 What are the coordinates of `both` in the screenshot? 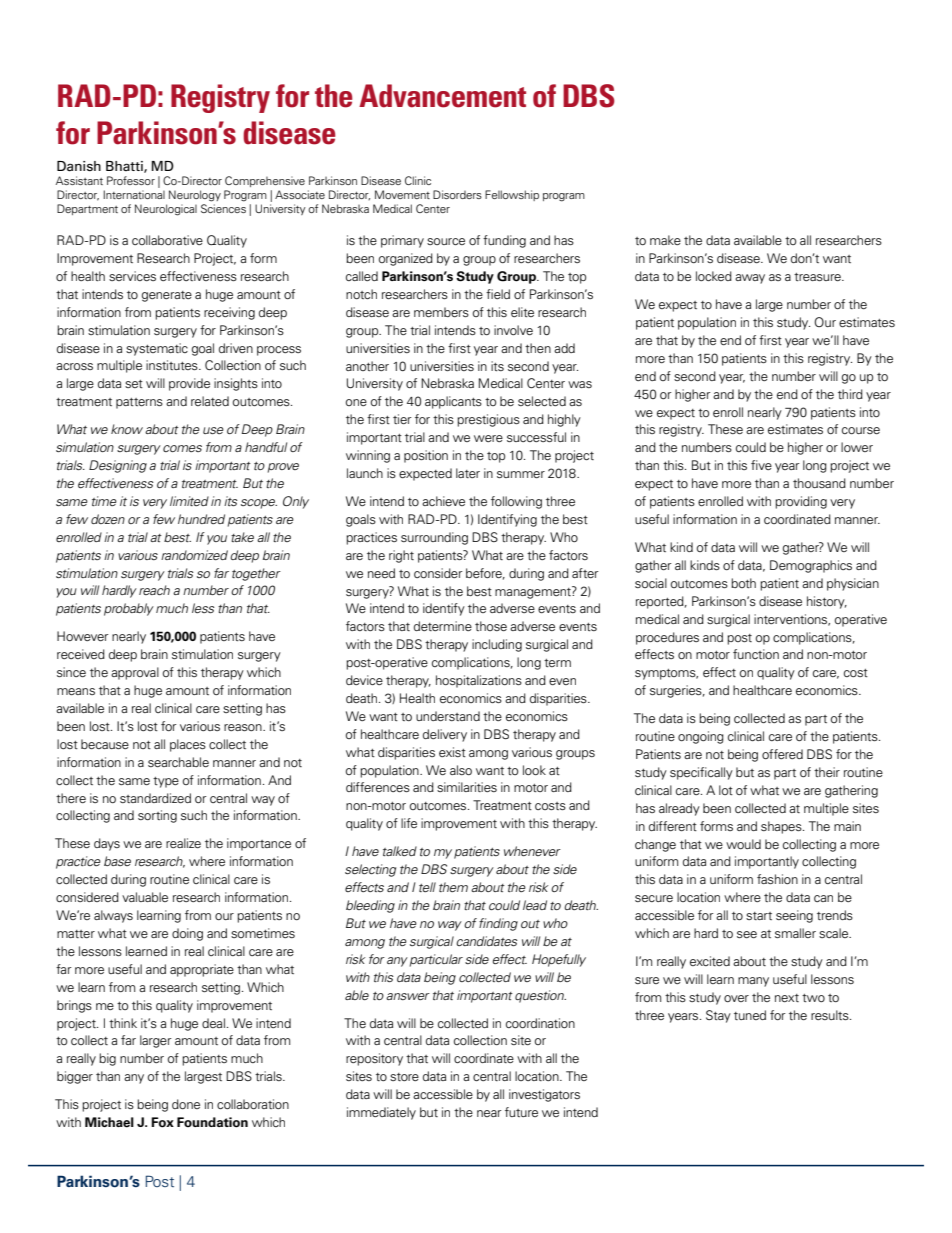 It's located at (743, 583).
